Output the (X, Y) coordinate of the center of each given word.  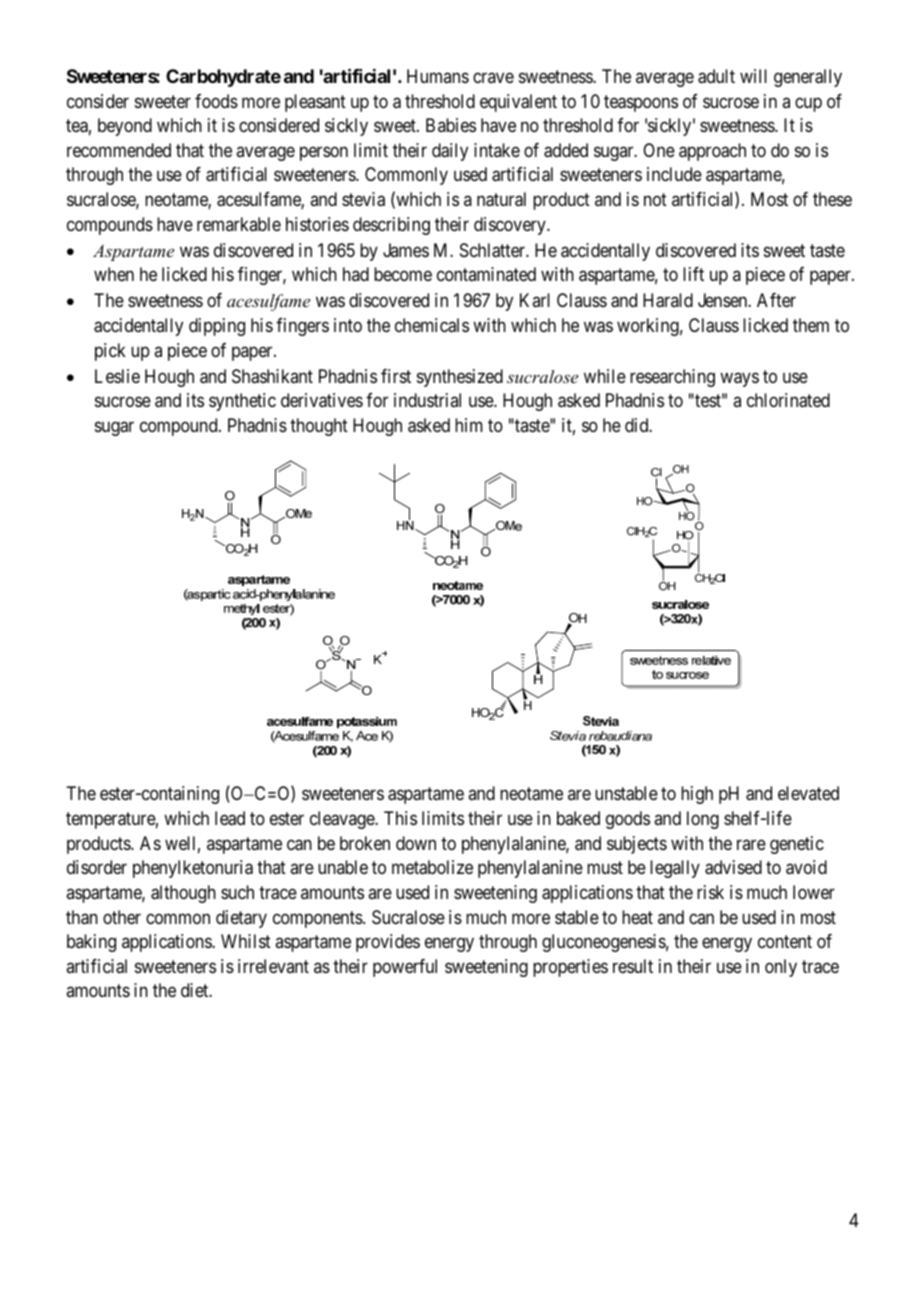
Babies (451, 125)
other (122, 917)
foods (216, 101)
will (753, 76)
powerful (405, 968)
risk (710, 892)
